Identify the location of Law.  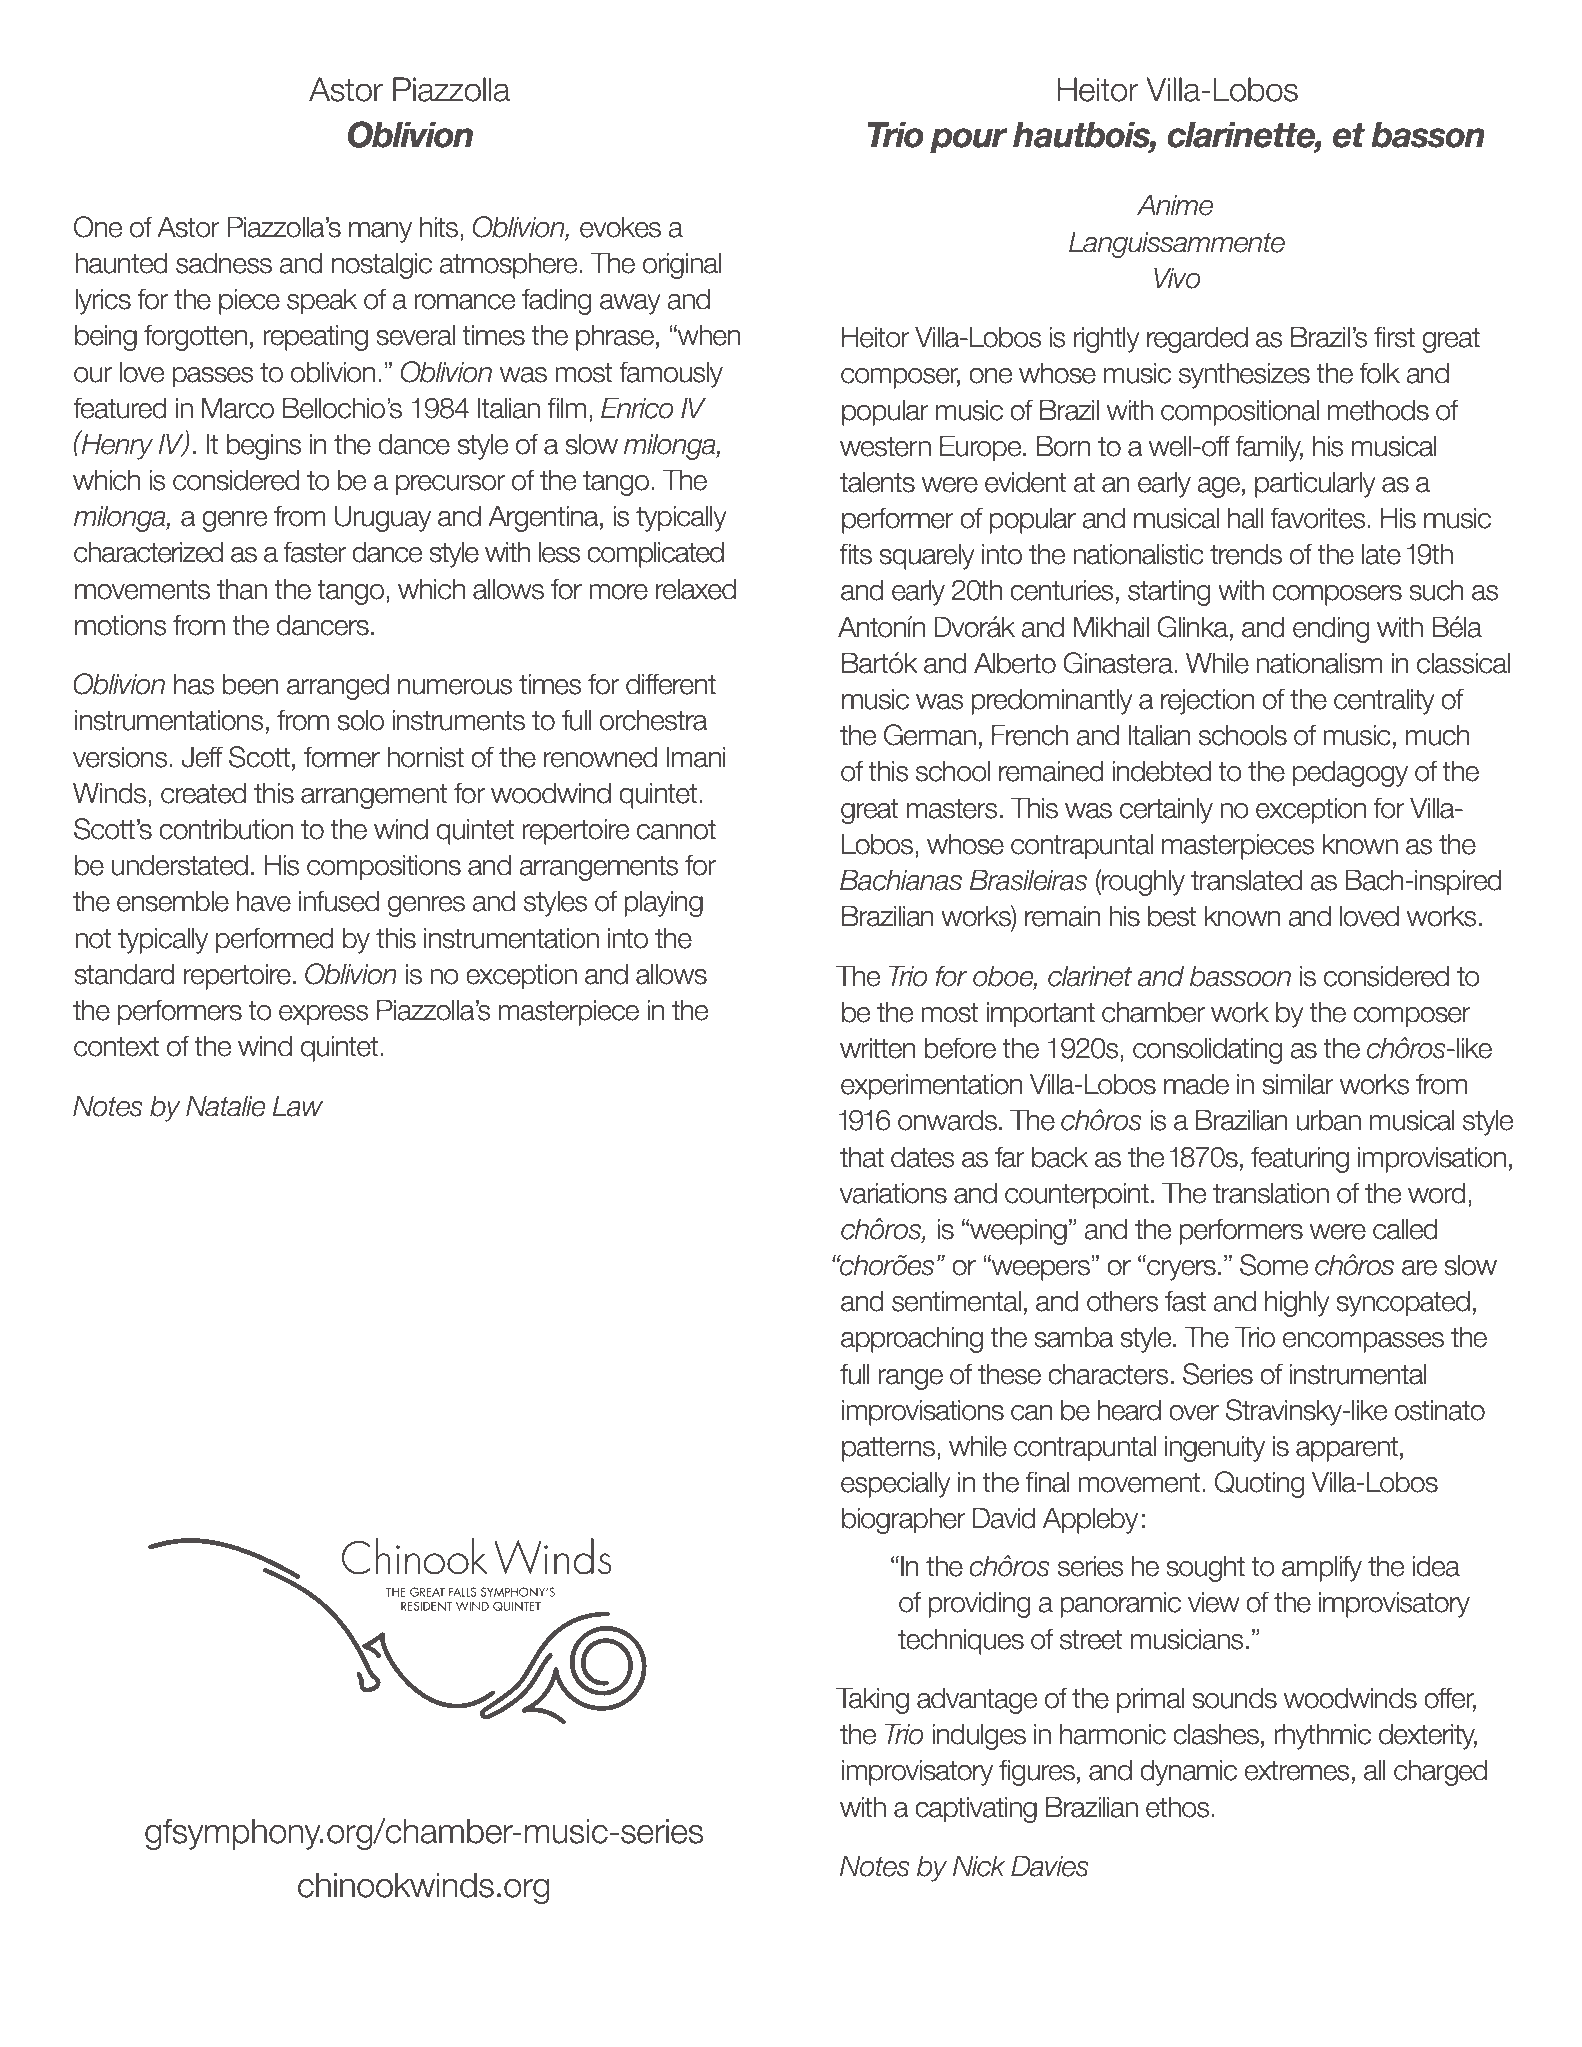
(298, 1106).
